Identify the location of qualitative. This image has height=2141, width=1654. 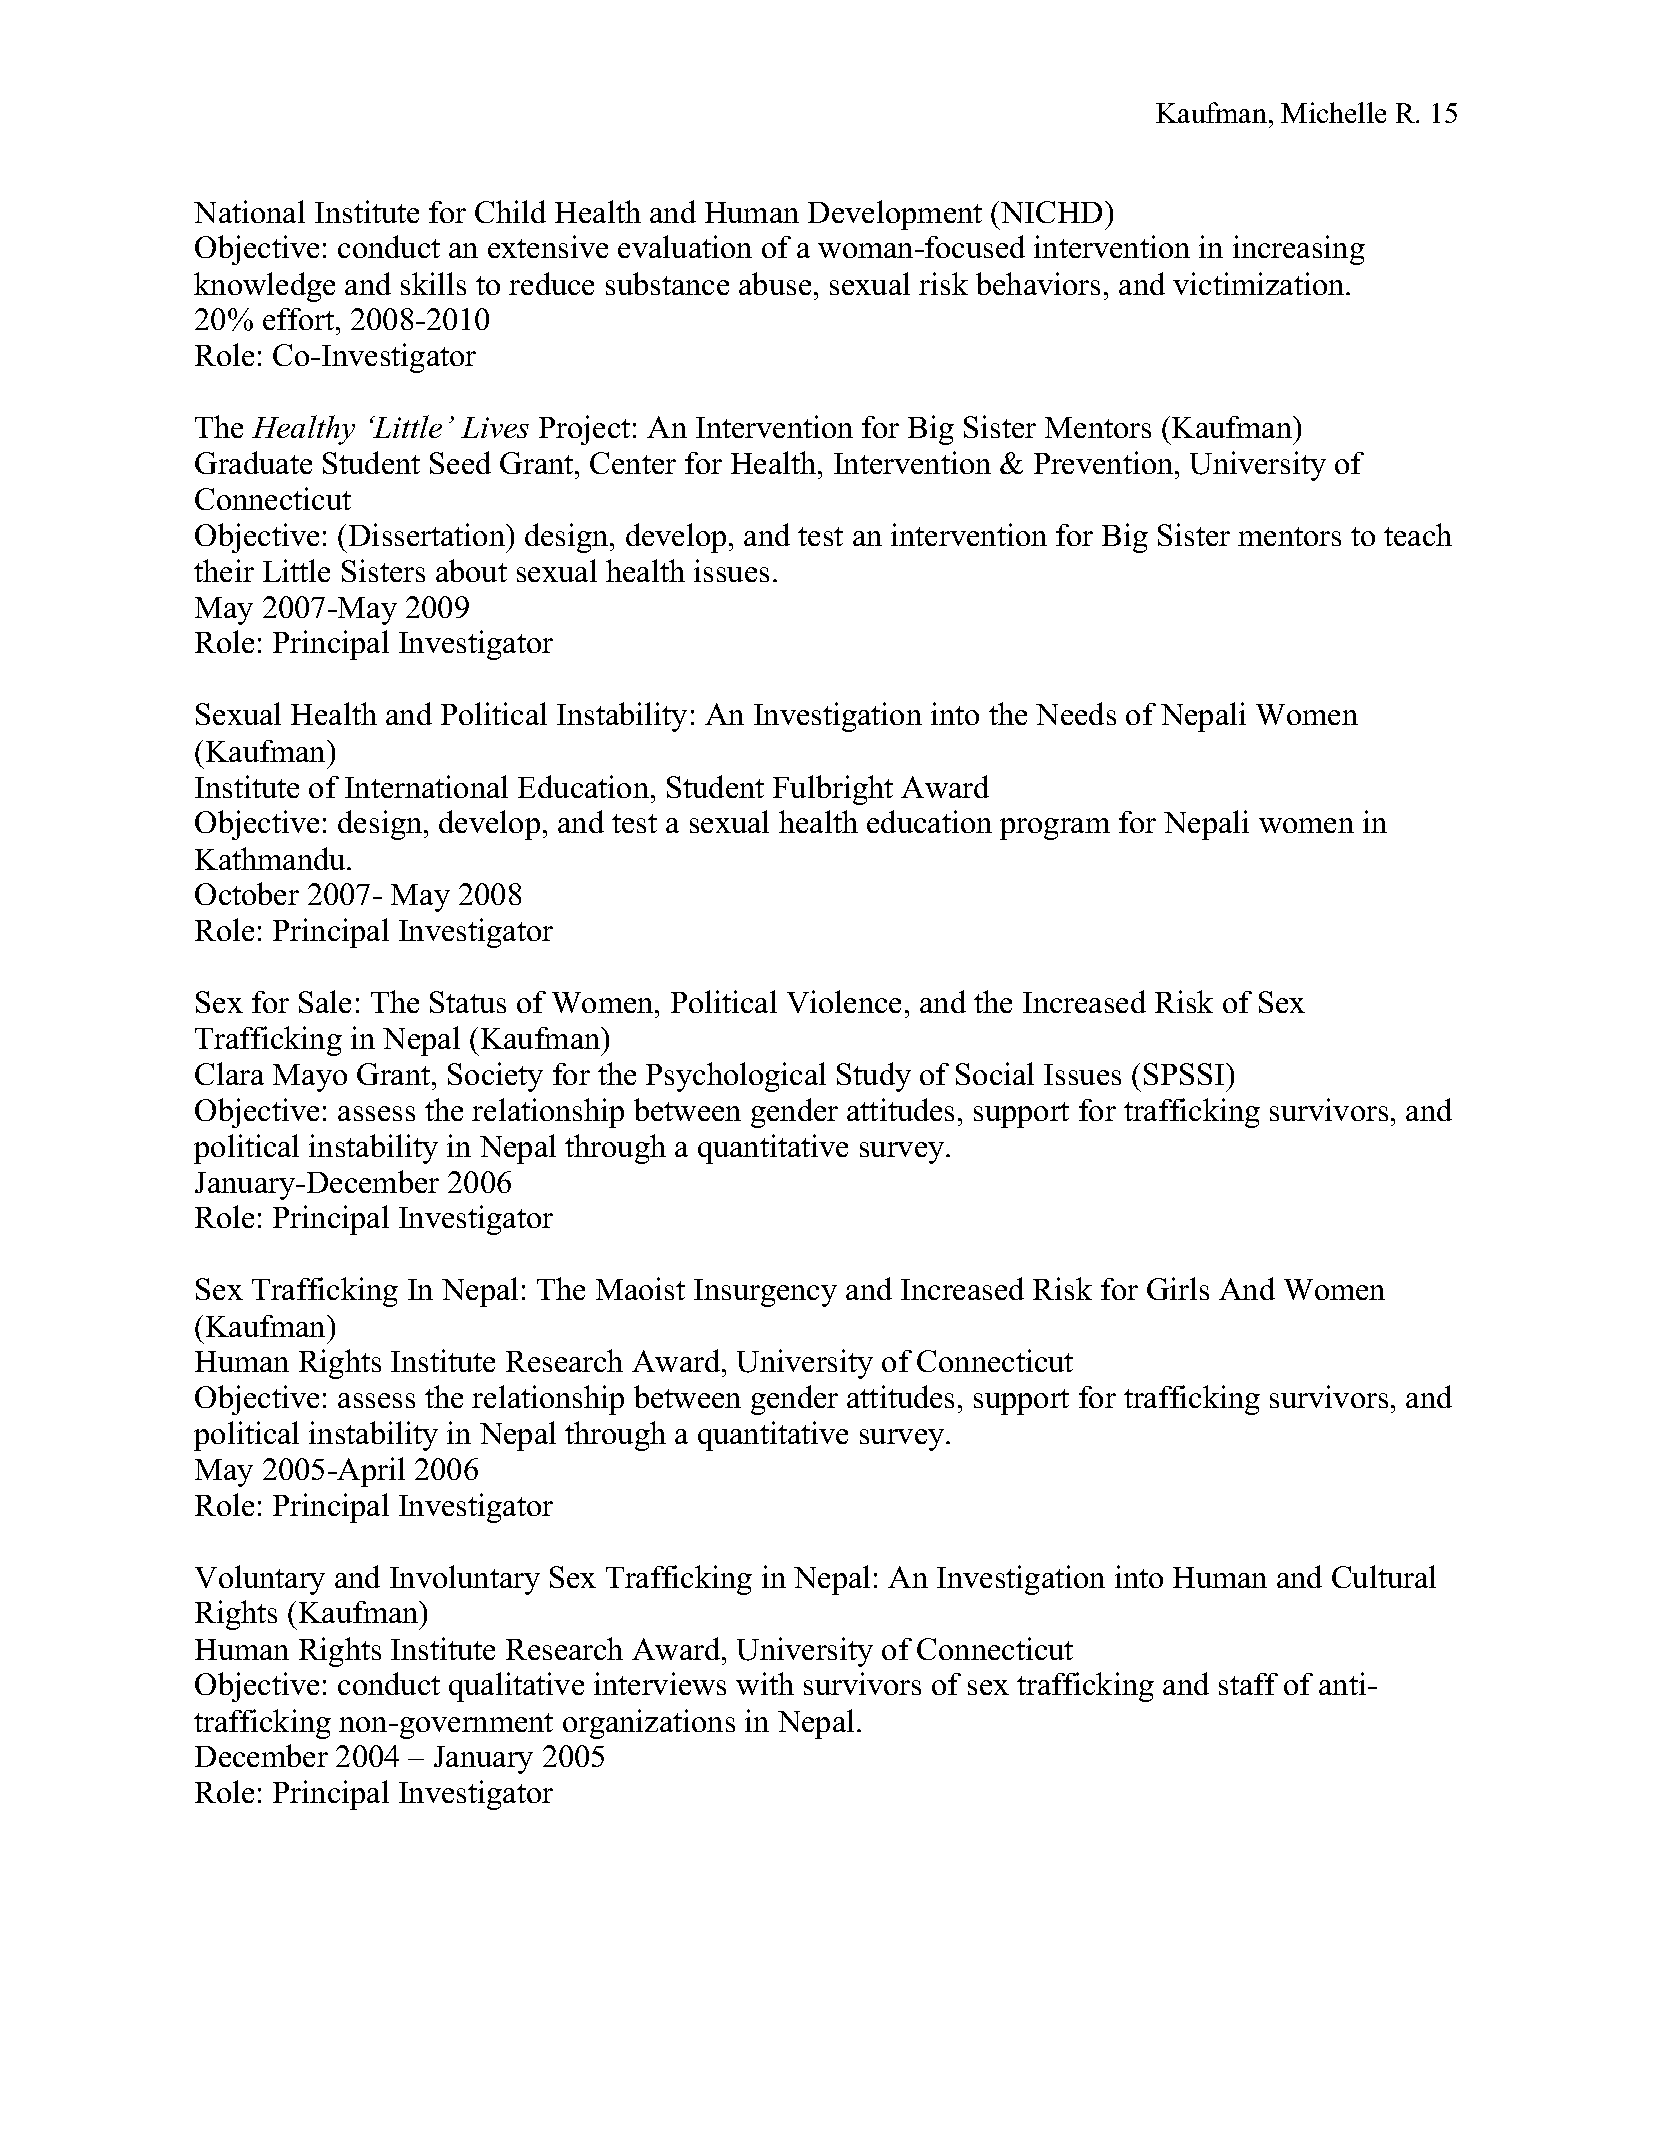
(516, 1687).
